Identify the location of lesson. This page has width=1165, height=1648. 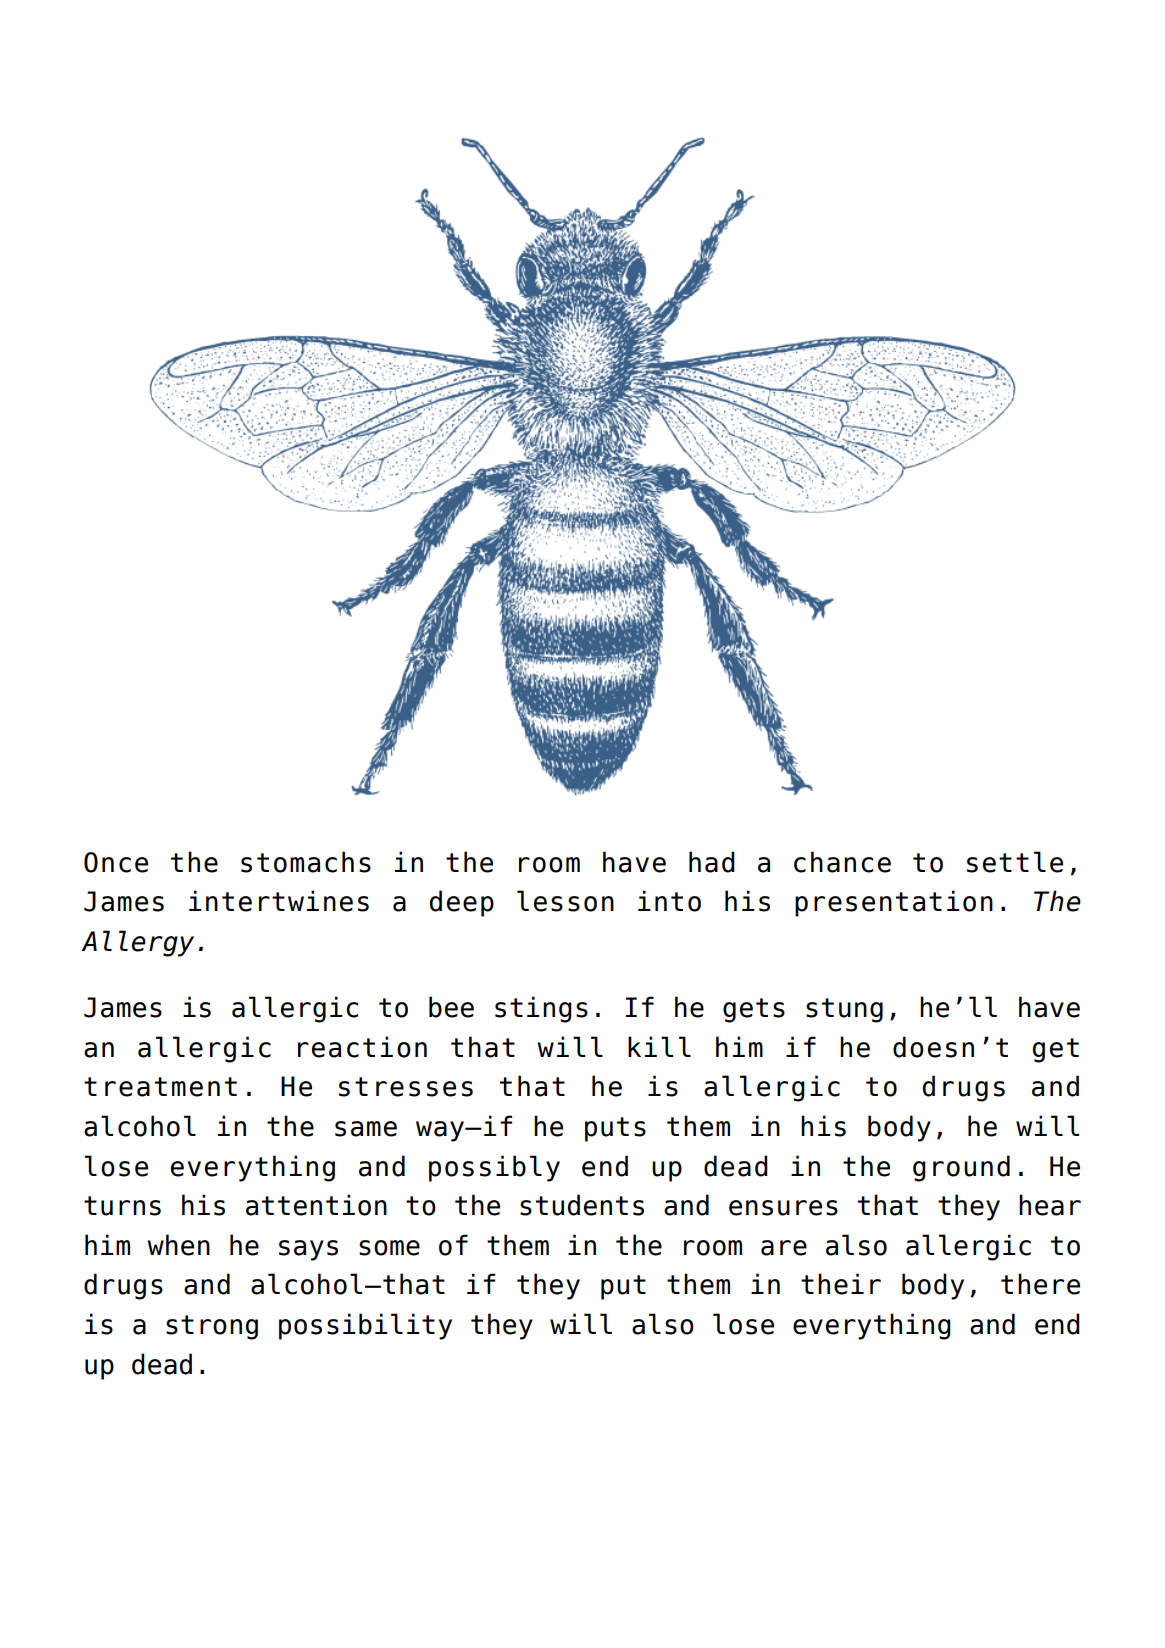
(565, 901).
